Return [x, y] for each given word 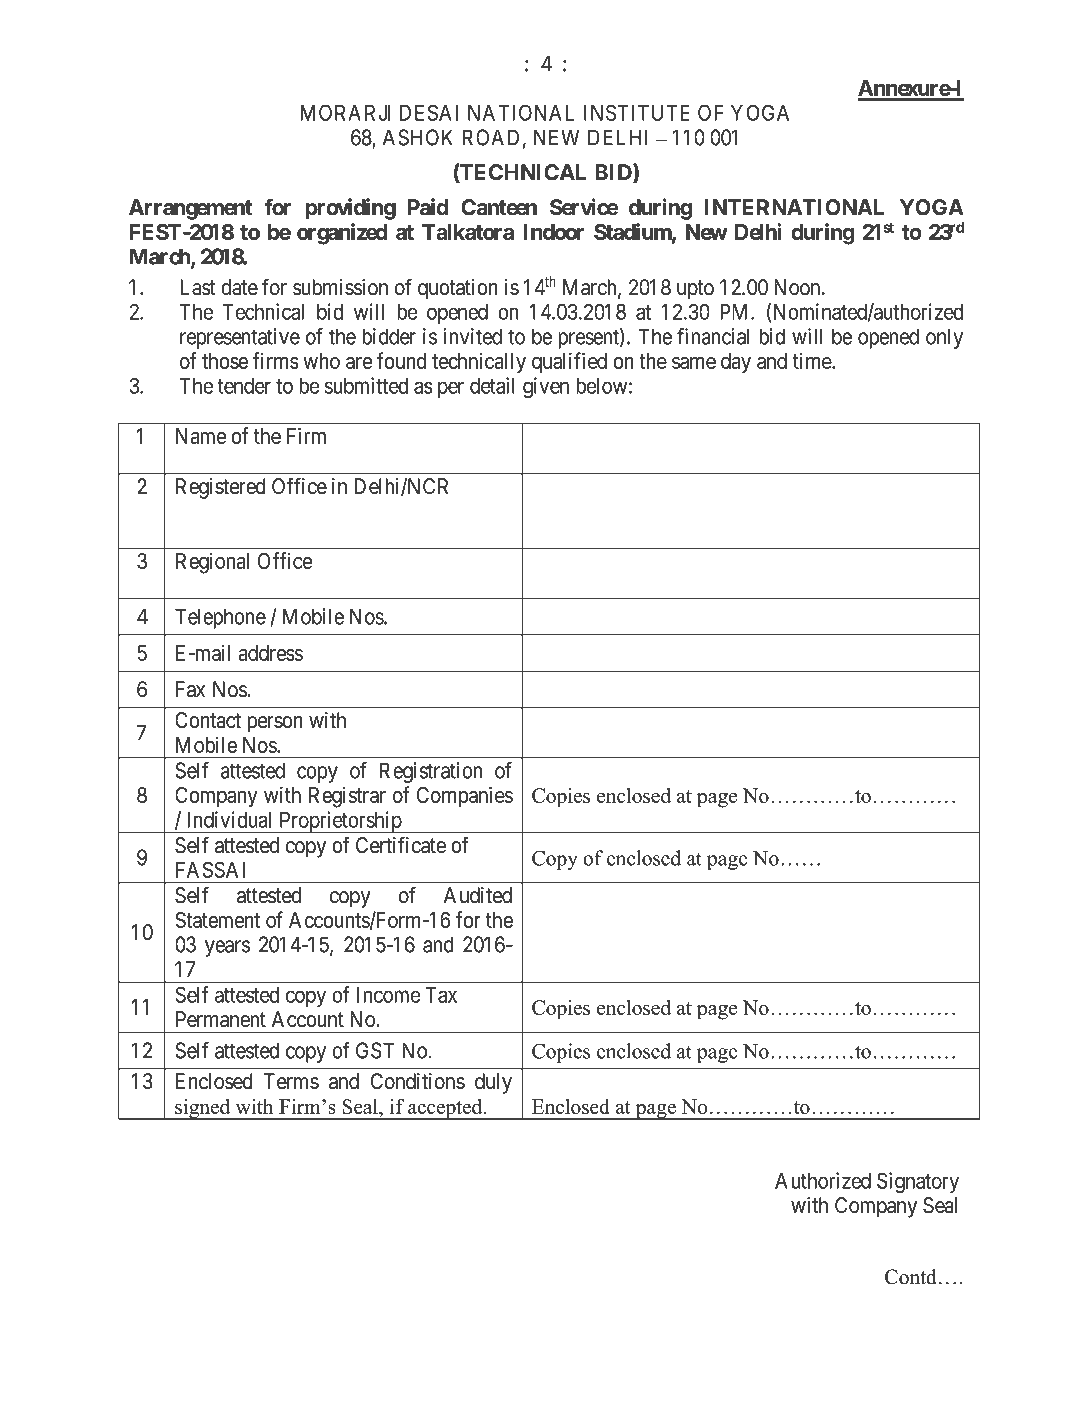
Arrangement [190, 209]
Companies [465, 796]
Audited [478, 895]
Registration [431, 772]
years [227, 948]
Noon [798, 287]
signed [203, 1109]
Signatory [918, 1182]
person [275, 724]
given [546, 387]
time [813, 361]
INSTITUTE [637, 112]
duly [493, 1083]
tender [244, 386]
